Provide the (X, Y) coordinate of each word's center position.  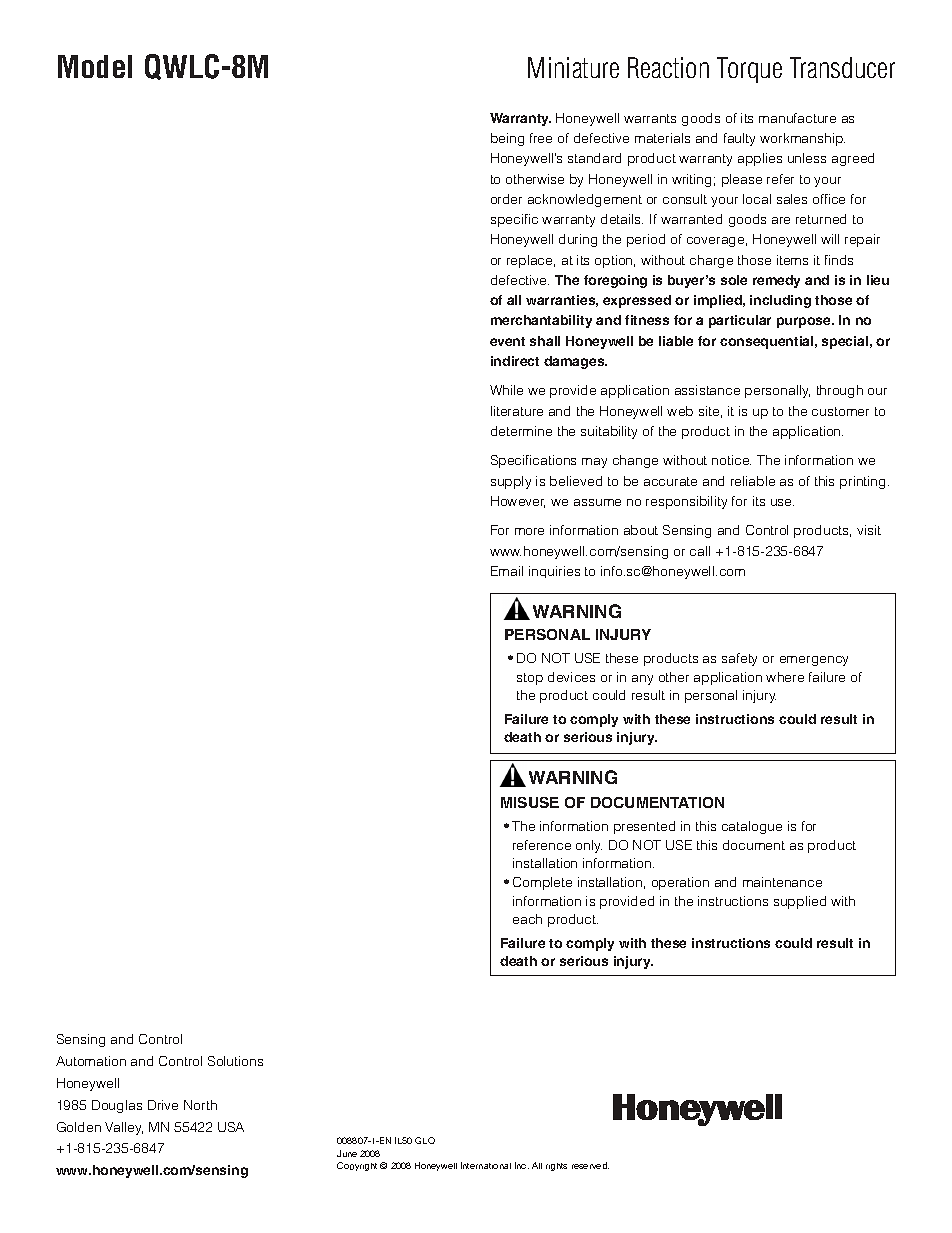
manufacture (797, 118)
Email (507, 571)
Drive (163, 1105)
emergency (814, 661)
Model (95, 66)
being (507, 139)
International (486, 1165)
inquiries (554, 572)
